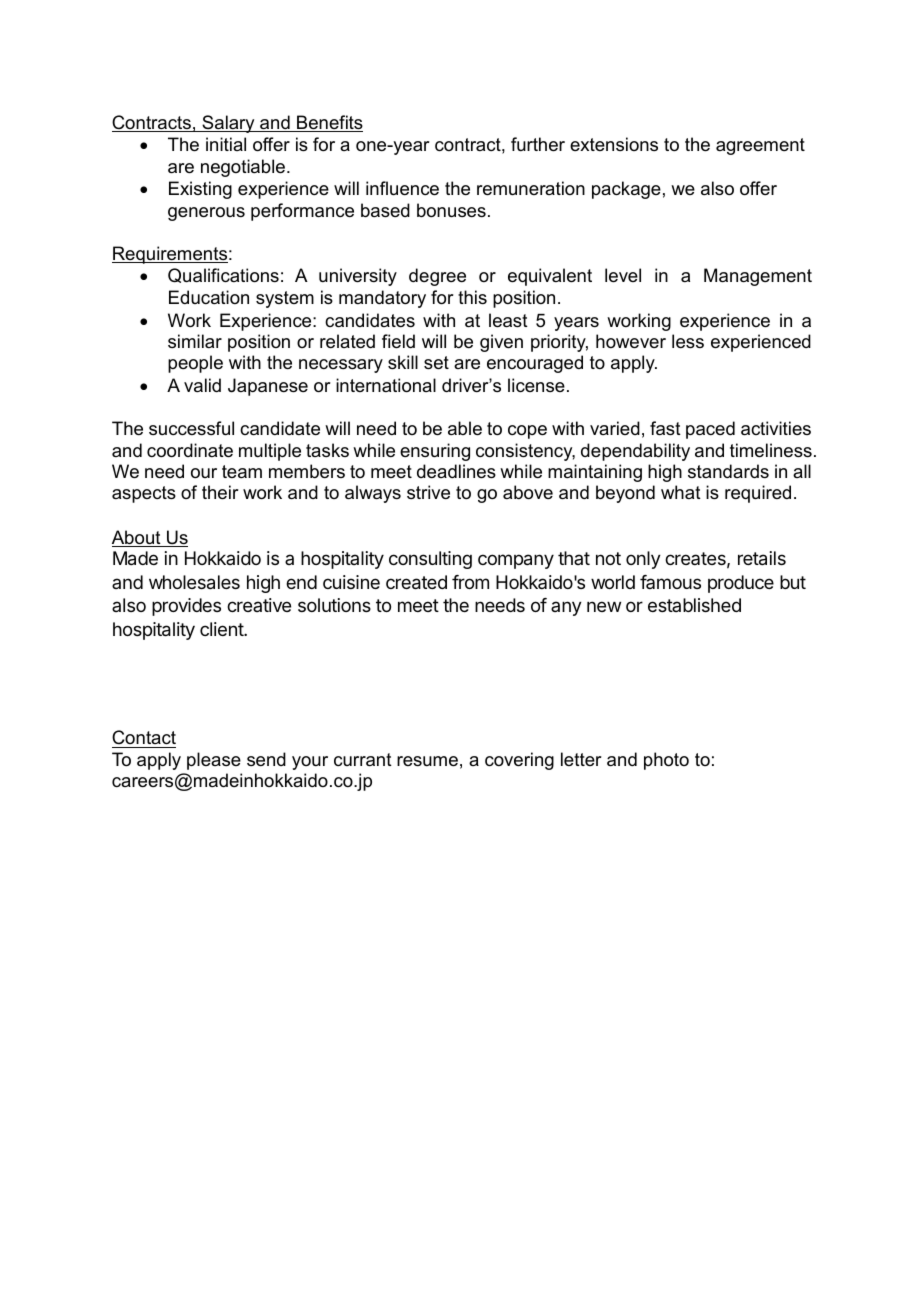  Describe the element at coordinates (688, 341) in the screenshot. I see `less` at that location.
